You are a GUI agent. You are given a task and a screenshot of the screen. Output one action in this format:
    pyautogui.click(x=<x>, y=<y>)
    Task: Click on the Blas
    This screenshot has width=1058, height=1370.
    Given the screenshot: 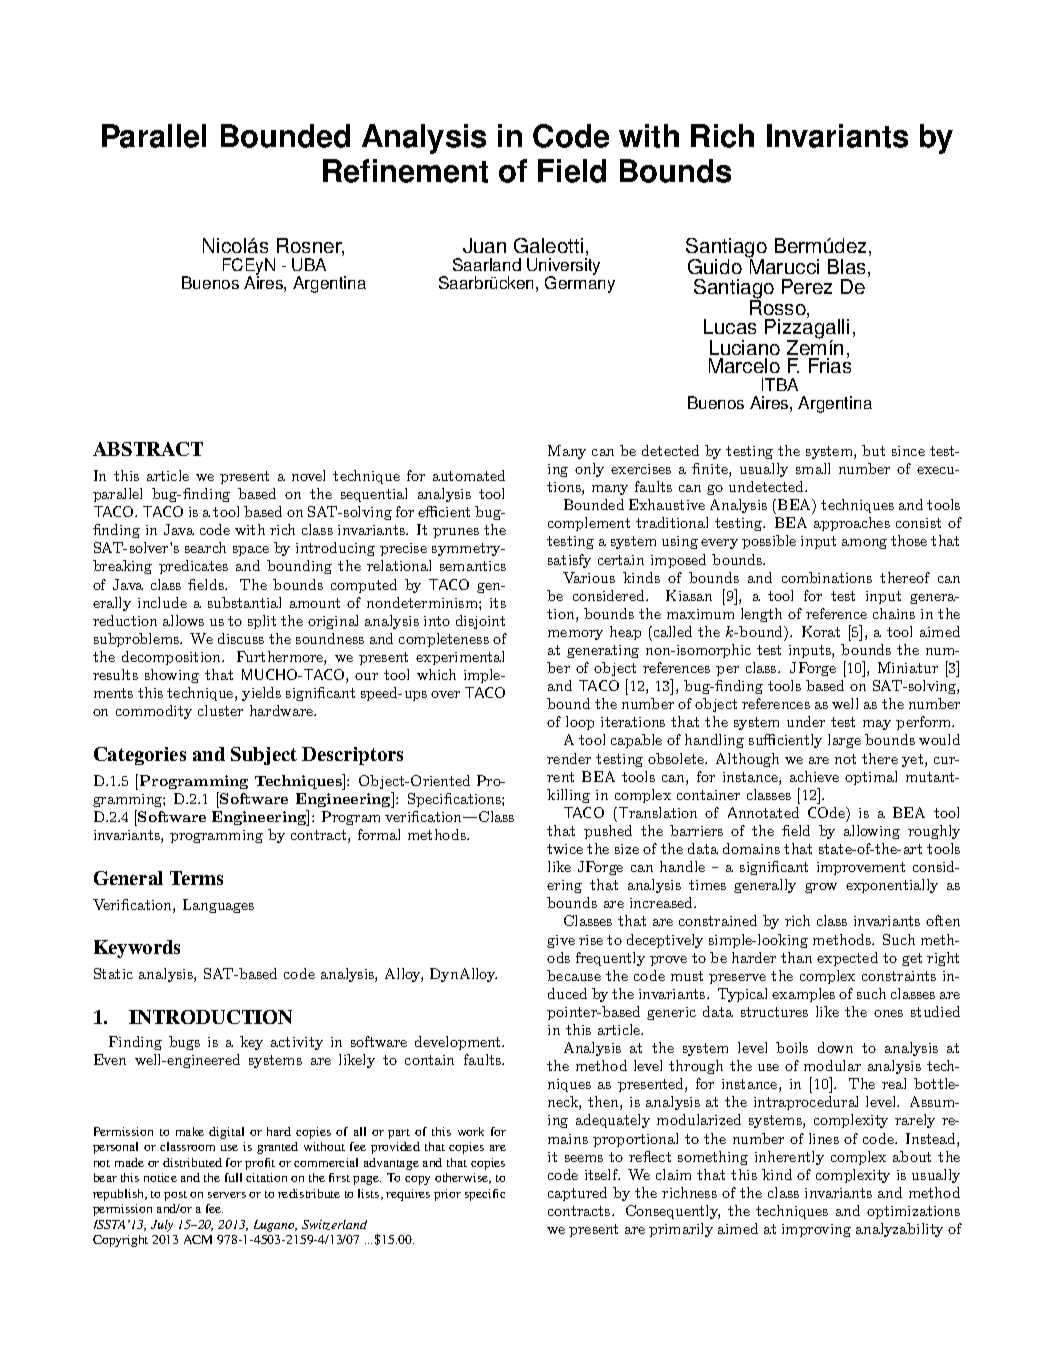 What is the action you would take?
    pyautogui.click(x=848, y=268)
